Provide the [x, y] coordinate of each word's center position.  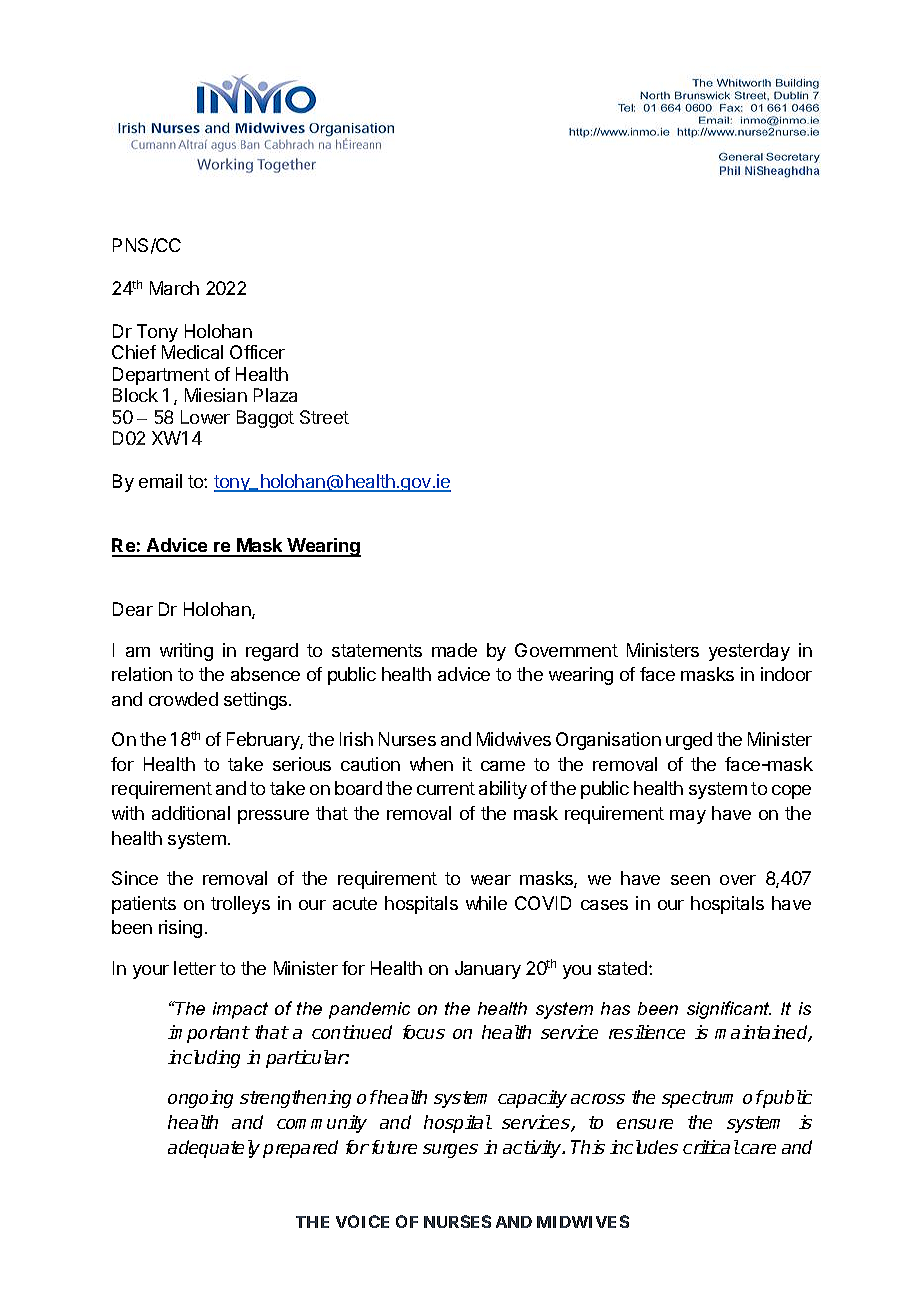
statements [377, 650]
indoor [786, 674]
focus [424, 1032]
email [160, 481]
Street [324, 417]
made [454, 650]
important [209, 1034]
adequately [214, 1149]
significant [729, 1010]
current [446, 788]
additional [191, 813]
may [688, 817]
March [174, 288]
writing [186, 652]
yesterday [749, 652]
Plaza [275, 395]
